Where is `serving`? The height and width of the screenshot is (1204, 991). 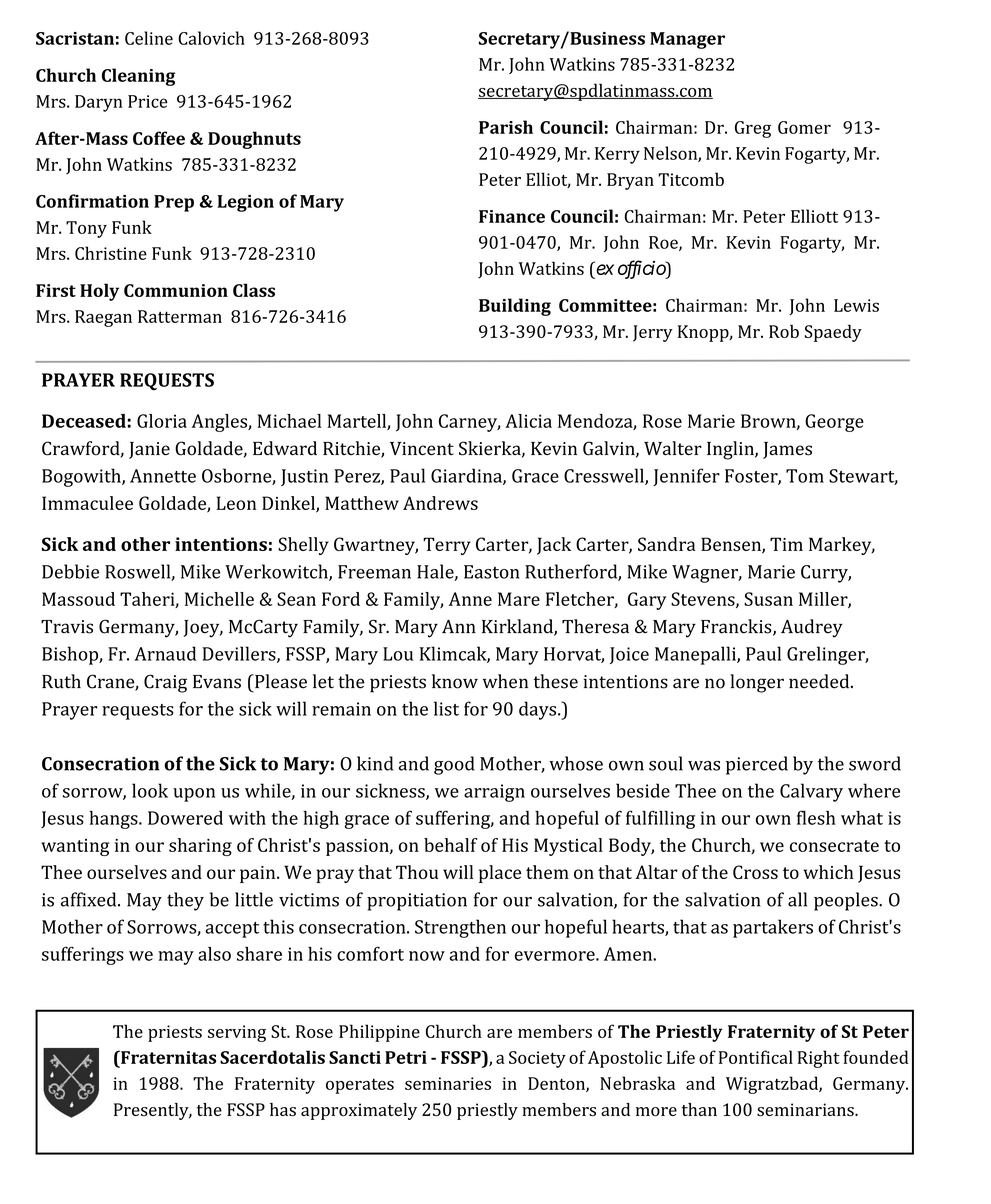
serving is located at coordinates (237, 1033).
